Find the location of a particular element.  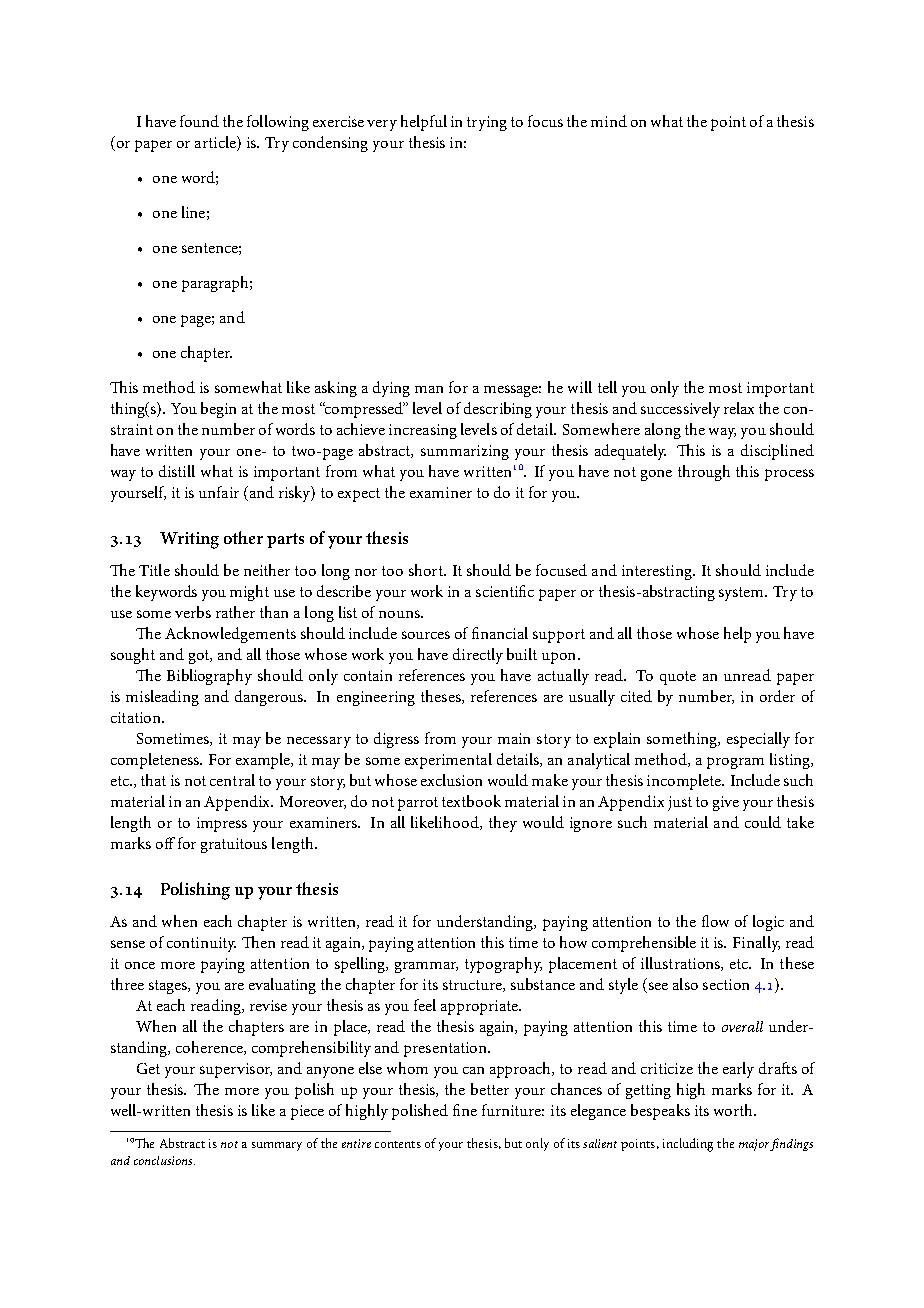

mind is located at coordinates (609, 121).
